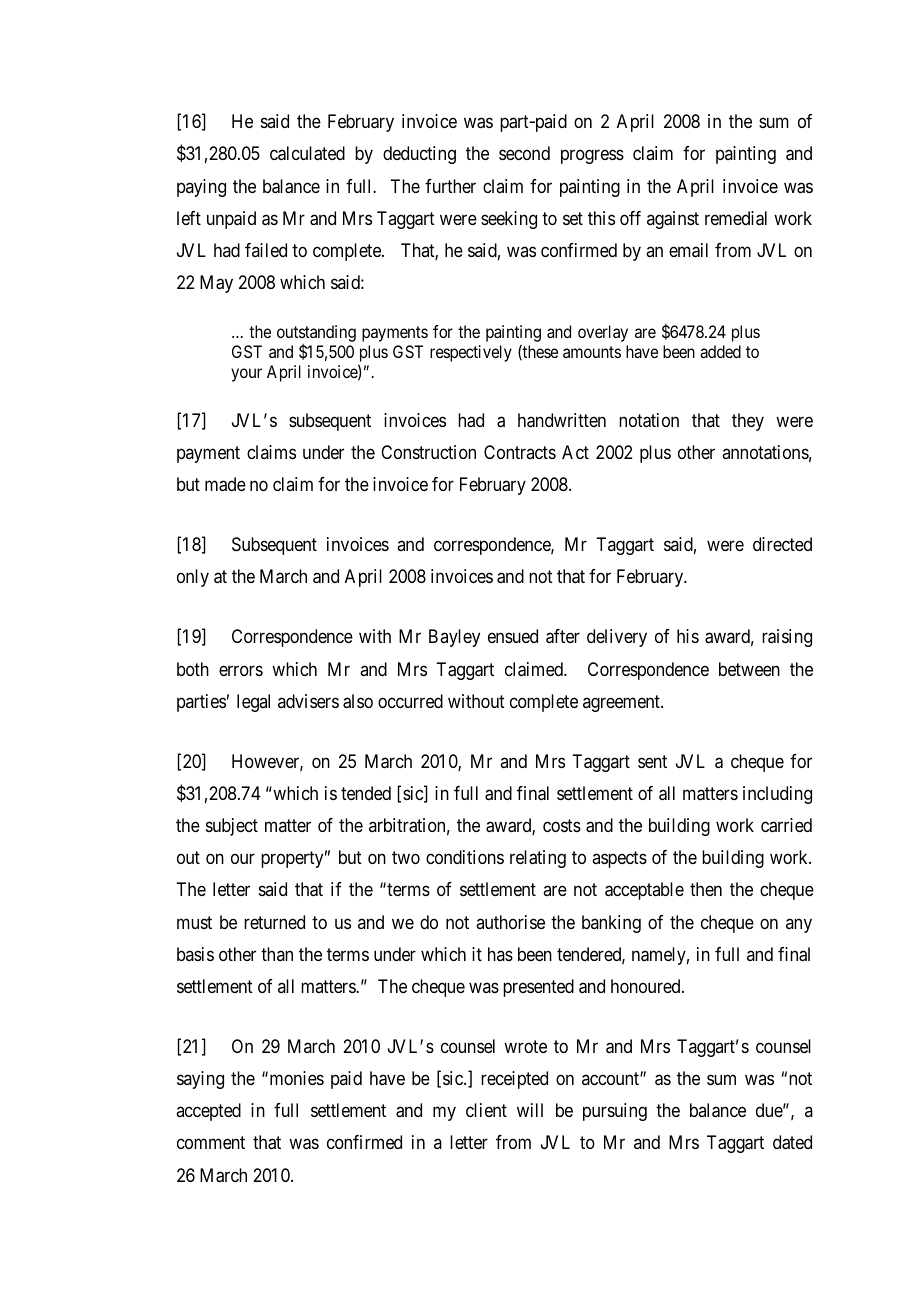 The image size is (924, 1308). I want to click on directed, so click(782, 544).
